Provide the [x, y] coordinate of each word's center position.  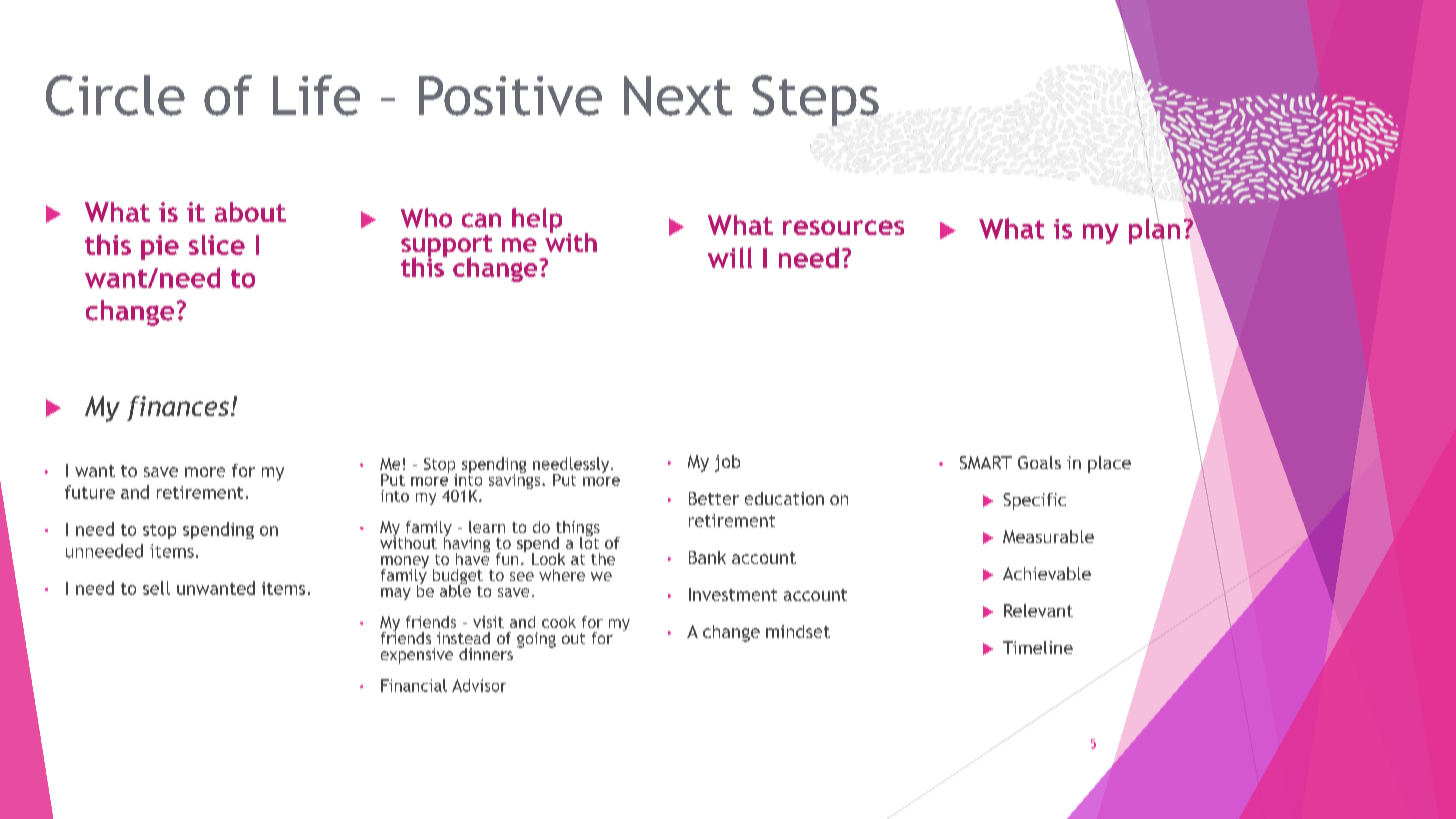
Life [316, 95]
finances [178, 408]
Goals [1039, 462]
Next [678, 96]
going [536, 640]
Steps [816, 100]
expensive [417, 656]
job [727, 463]
